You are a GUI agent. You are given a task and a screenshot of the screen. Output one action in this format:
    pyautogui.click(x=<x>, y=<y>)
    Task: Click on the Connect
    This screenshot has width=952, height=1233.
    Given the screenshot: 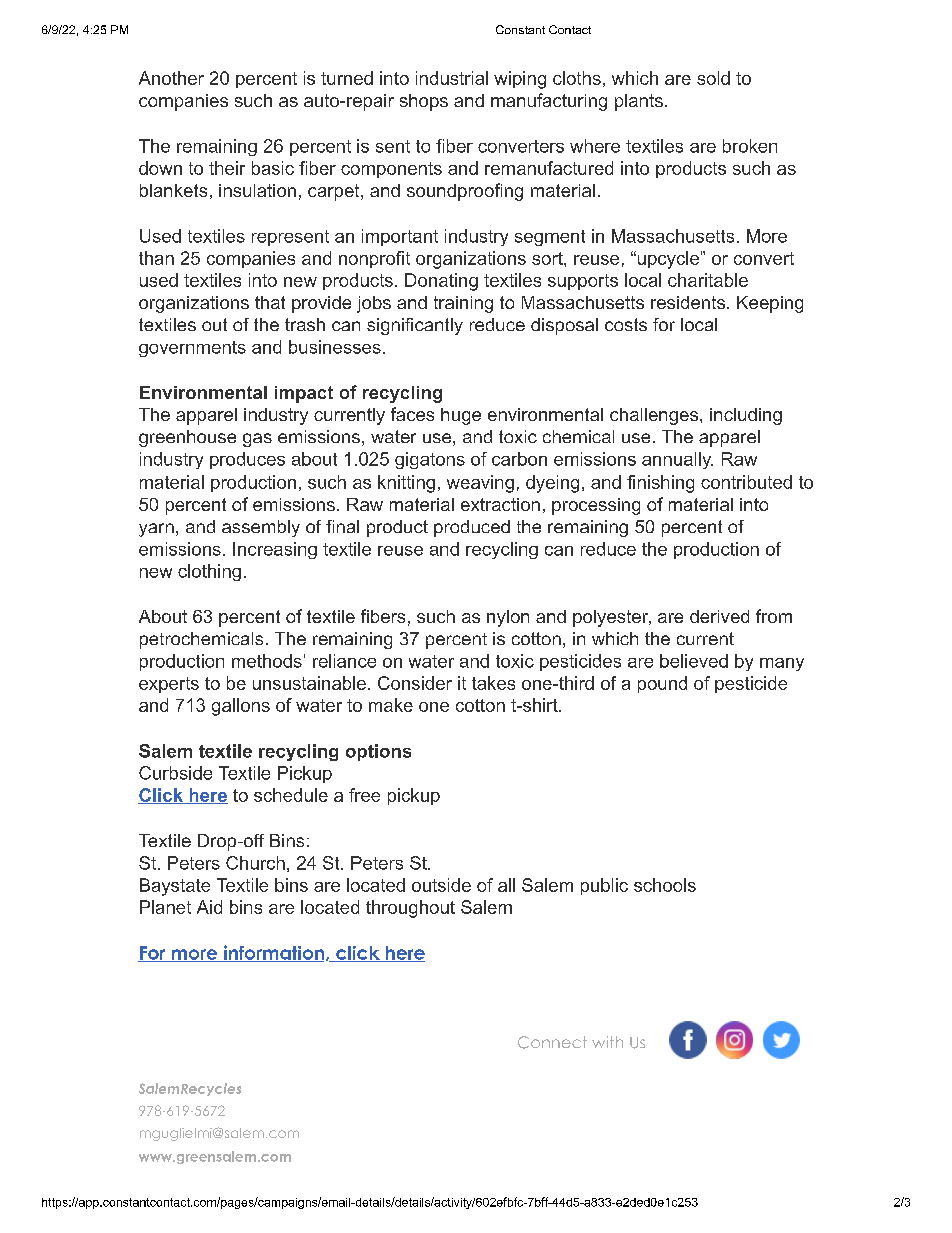 What is the action you would take?
    pyautogui.click(x=552, y=1042)
